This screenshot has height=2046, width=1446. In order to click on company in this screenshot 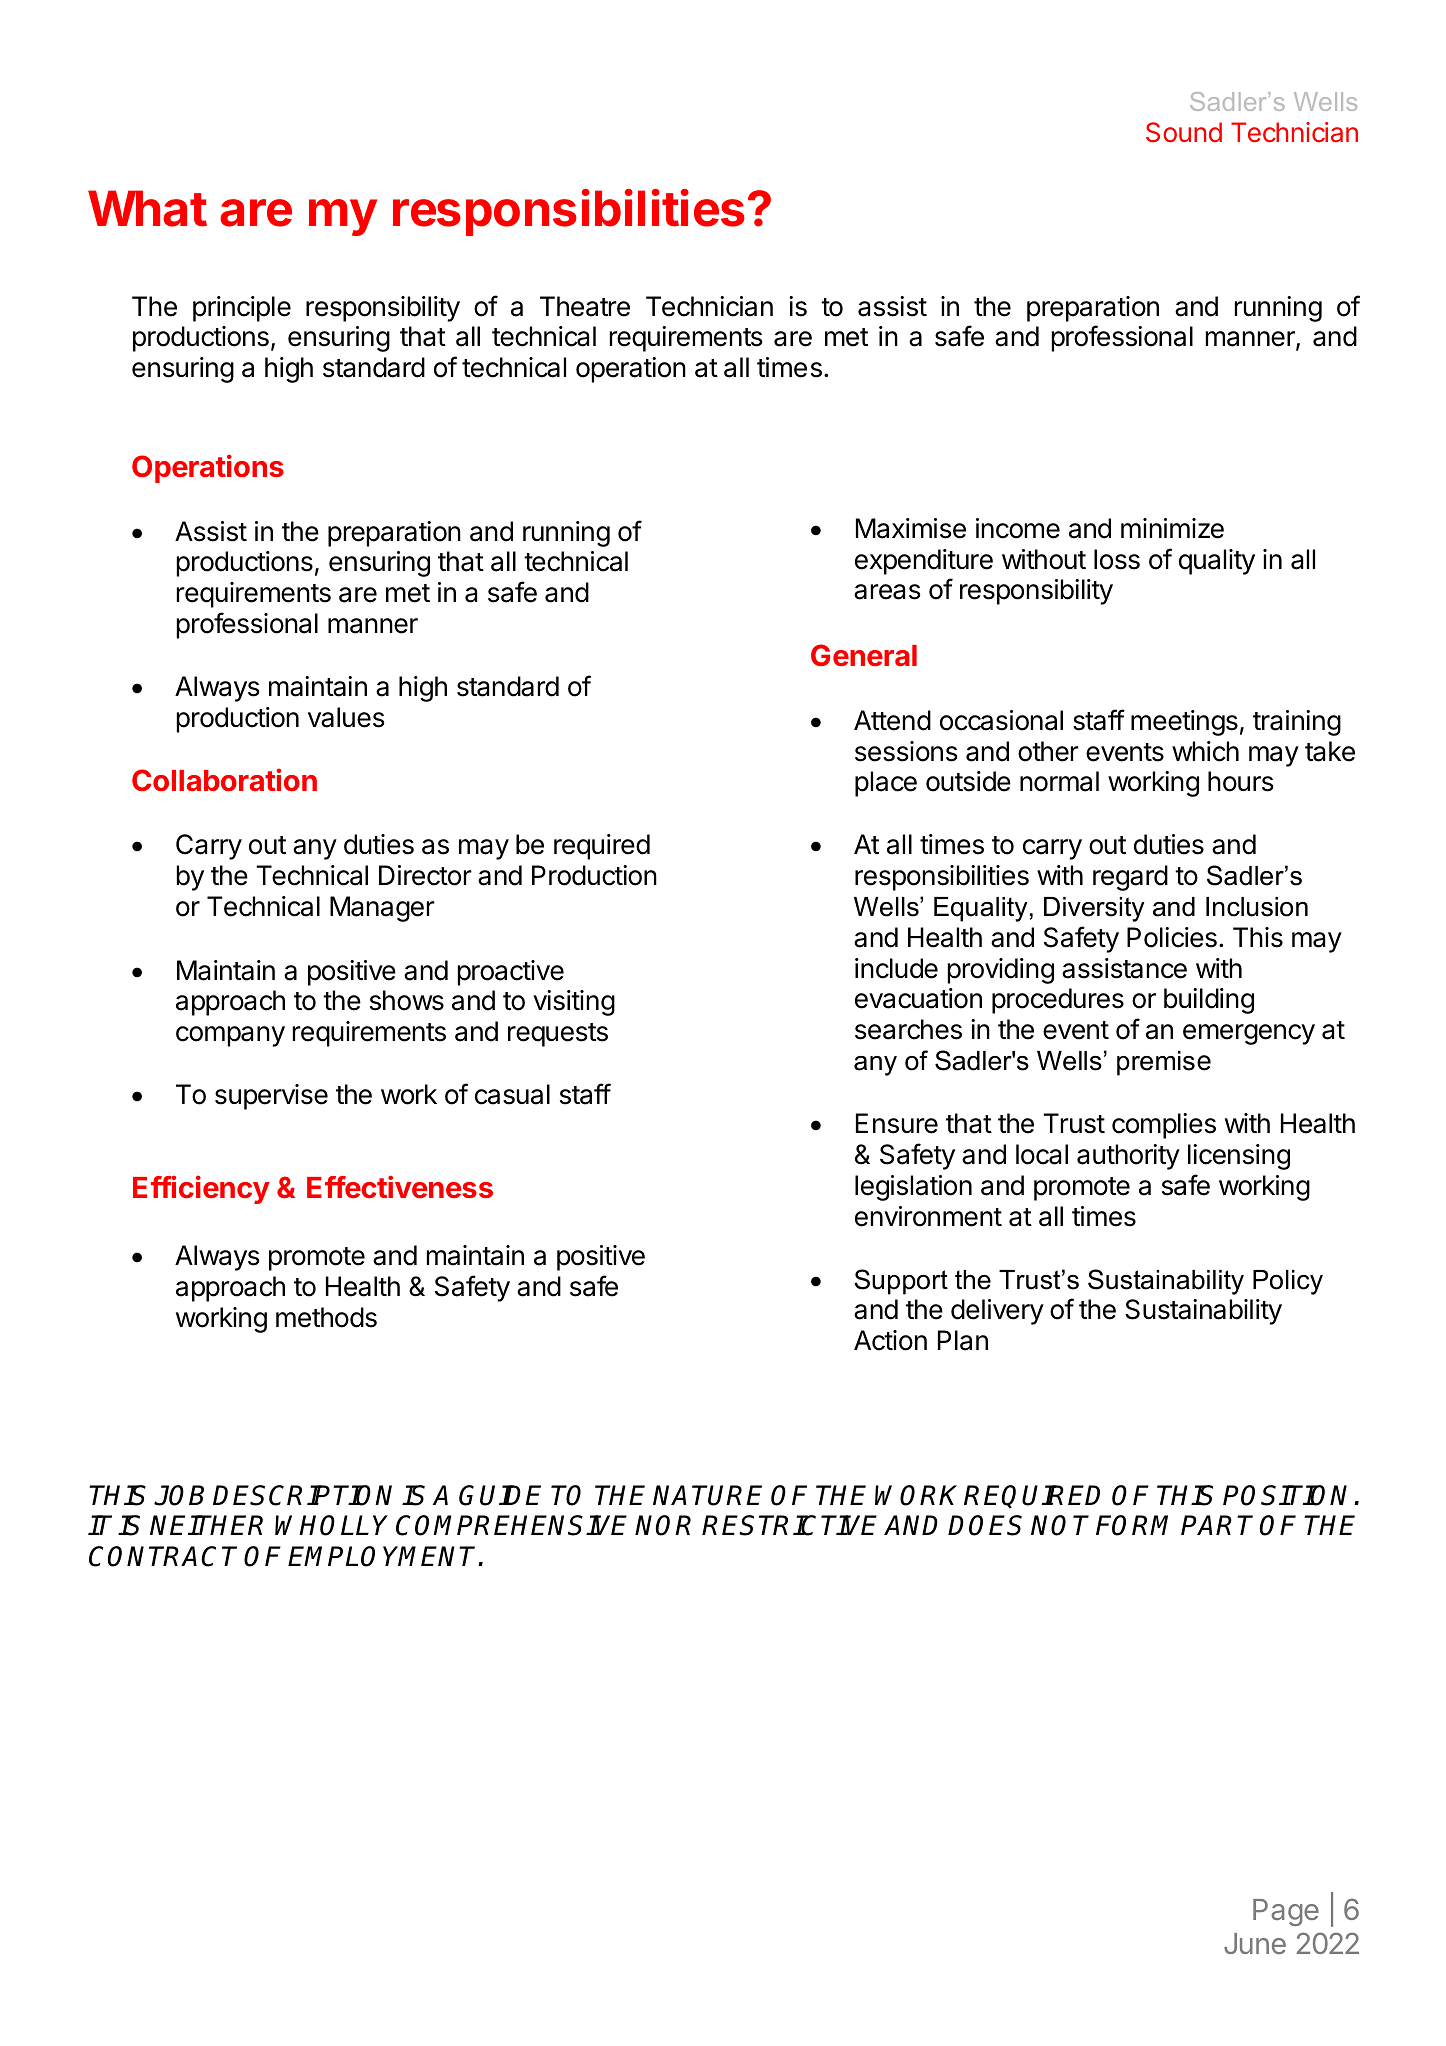, I will do `click(230, 1036)`.
